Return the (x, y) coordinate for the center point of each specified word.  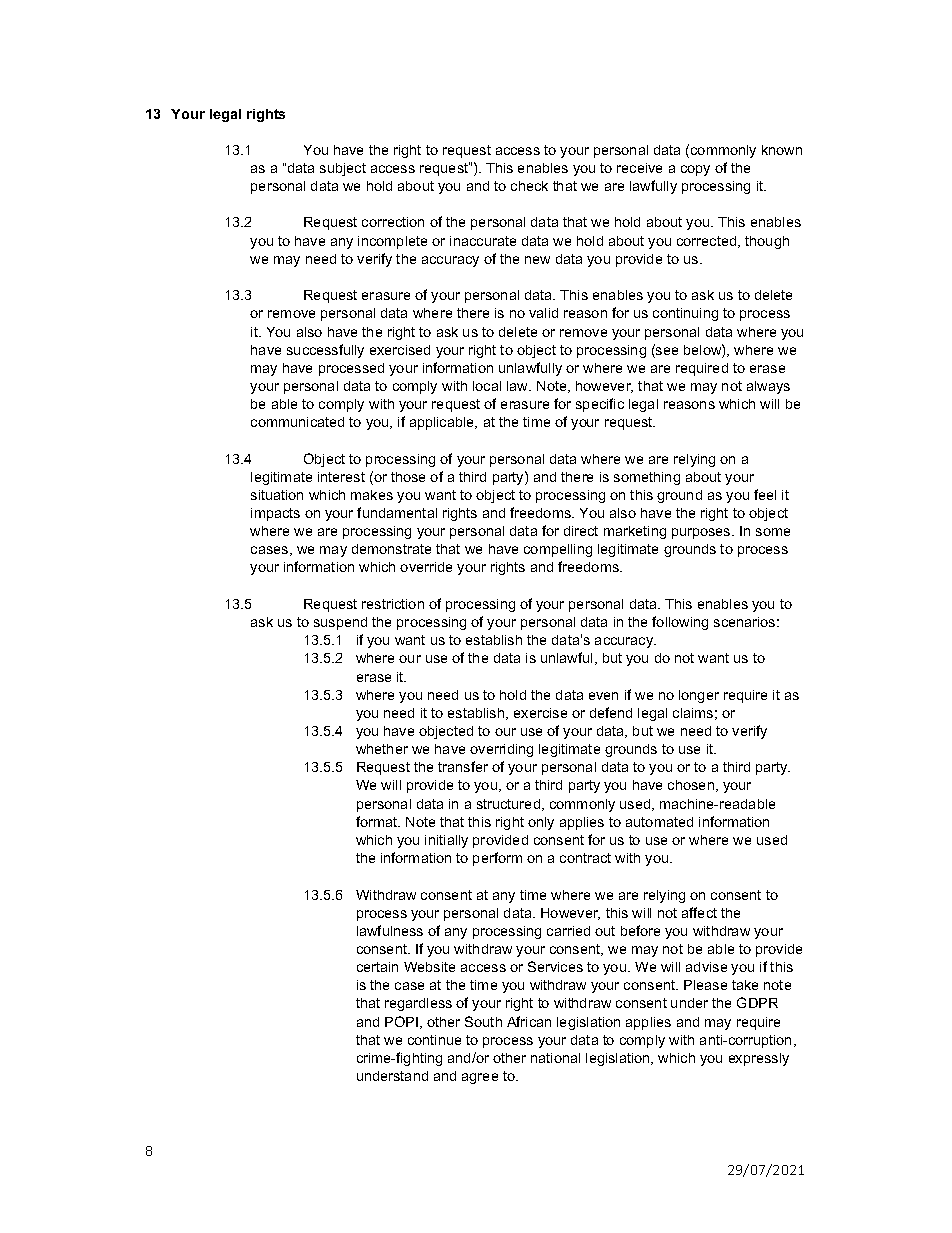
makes (372, 495)
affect (699, 912)
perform (497, 859)
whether (382, 749)
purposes (702, 533)
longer (699, 696)
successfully (325, 351)
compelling (558, 550)
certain (377, 967)
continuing (685, 314)
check (529, 186)
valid (543, 313)
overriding (501, 750)
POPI (401, 1021)
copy (695, 170)
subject (343, 169)
